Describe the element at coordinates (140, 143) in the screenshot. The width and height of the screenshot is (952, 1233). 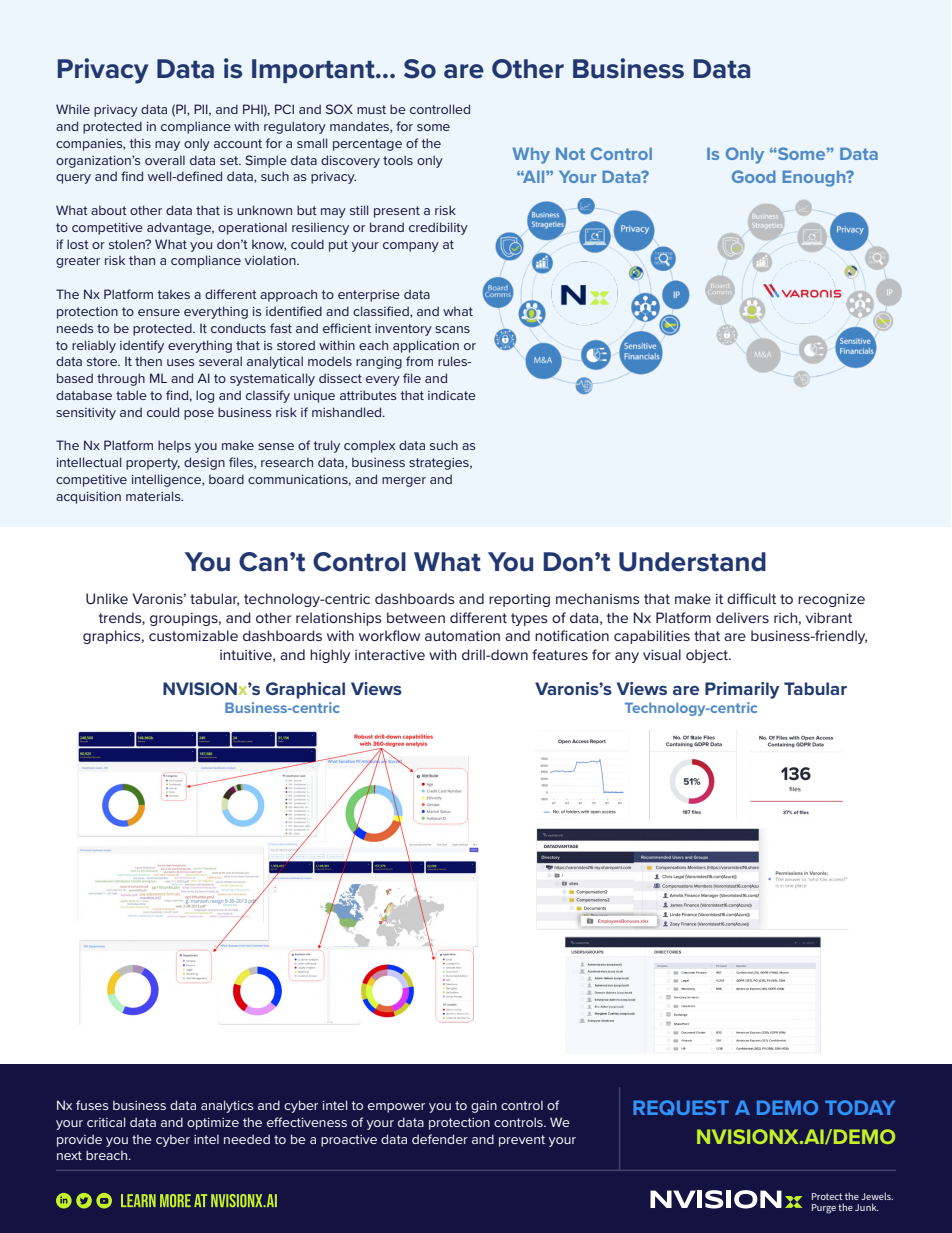
I see `this` at that location.
